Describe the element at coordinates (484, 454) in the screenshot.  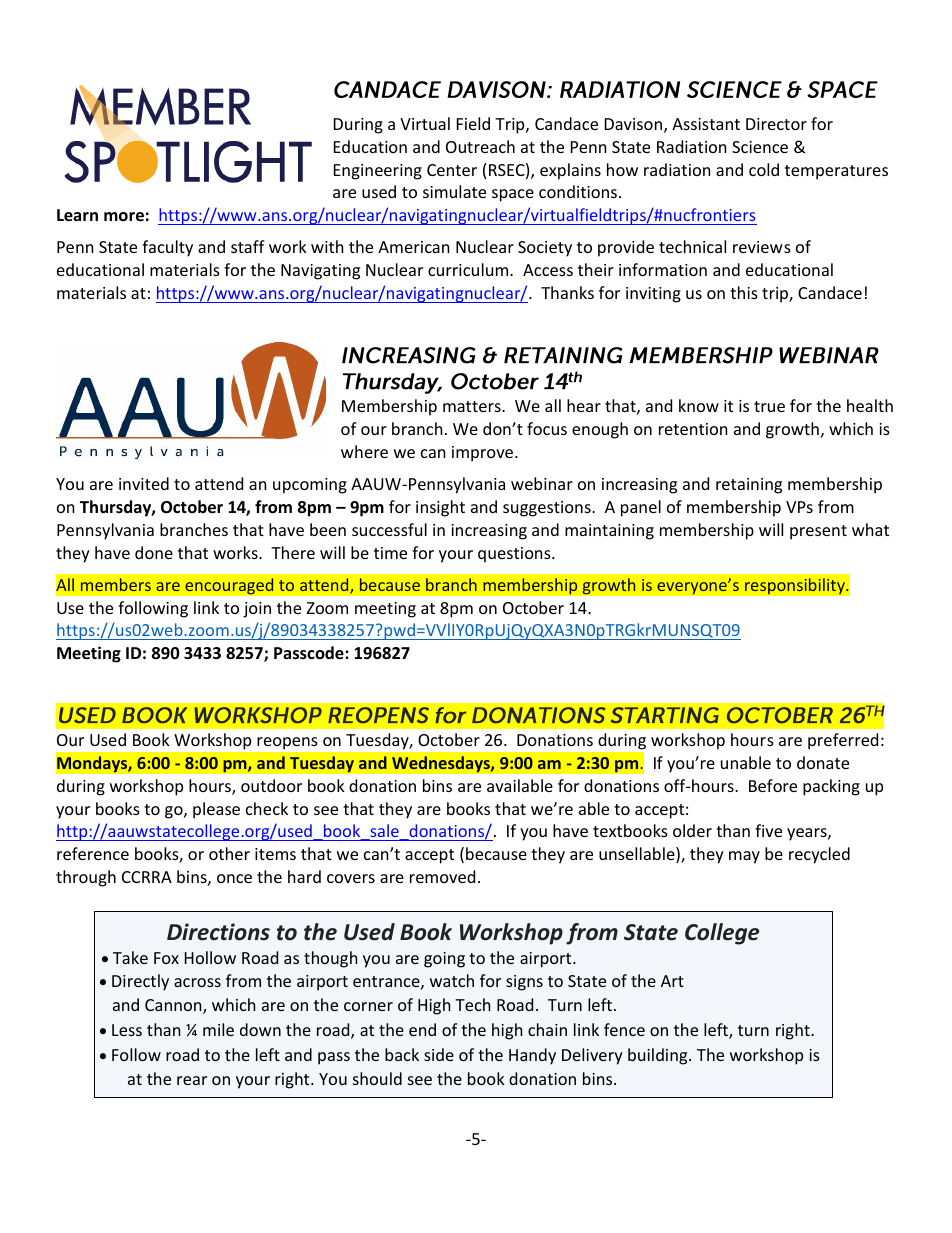
I see `improve` at that location.
